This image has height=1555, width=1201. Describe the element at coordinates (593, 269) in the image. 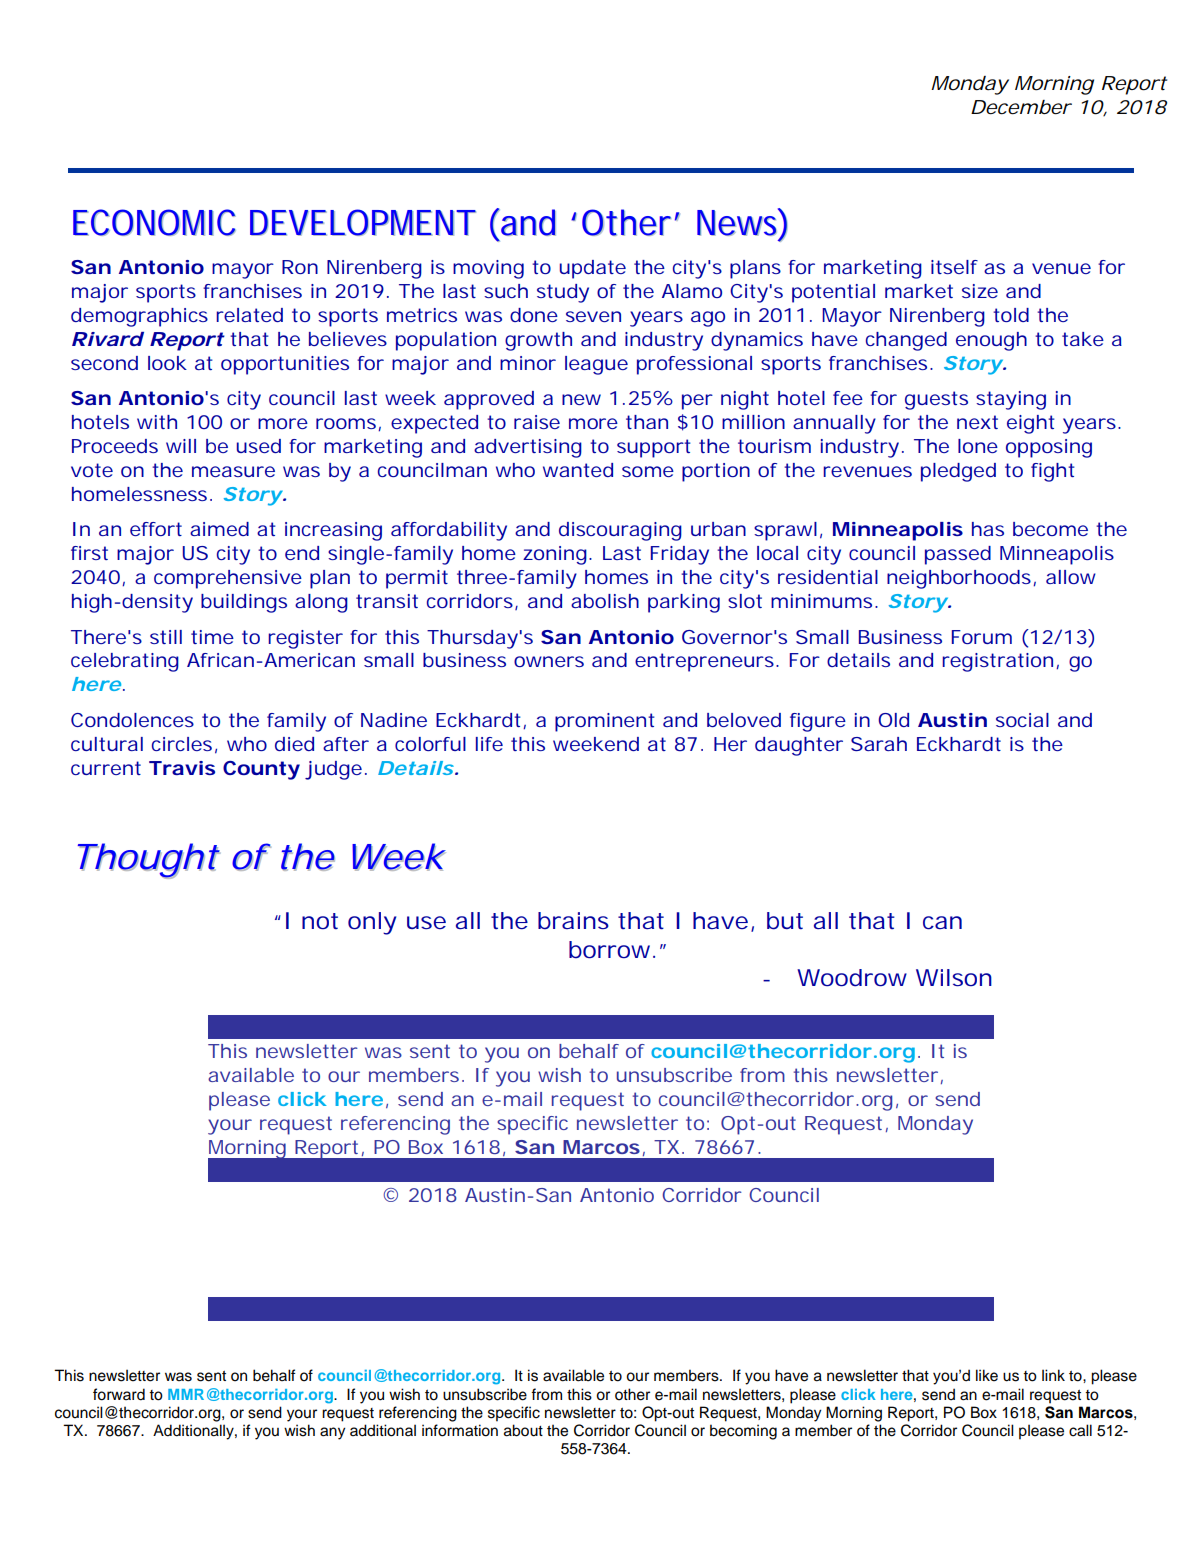

I see `update` at that location.
